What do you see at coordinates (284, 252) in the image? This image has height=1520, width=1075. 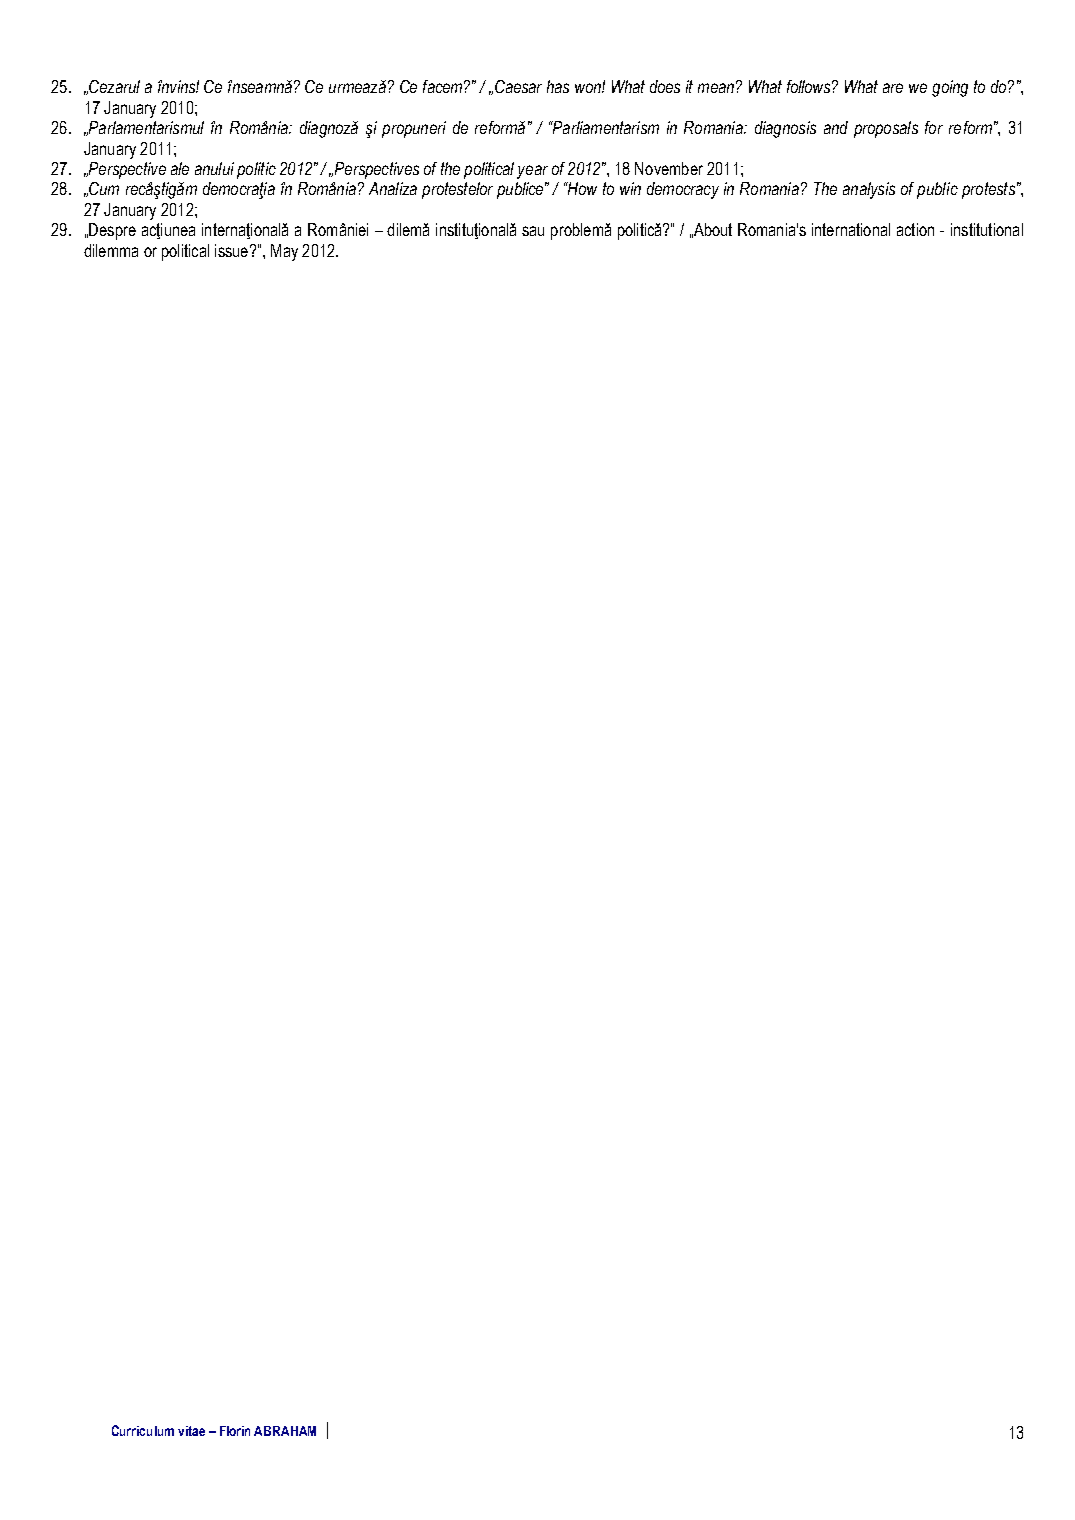 I see `May` at bounding box center [284, 252].
